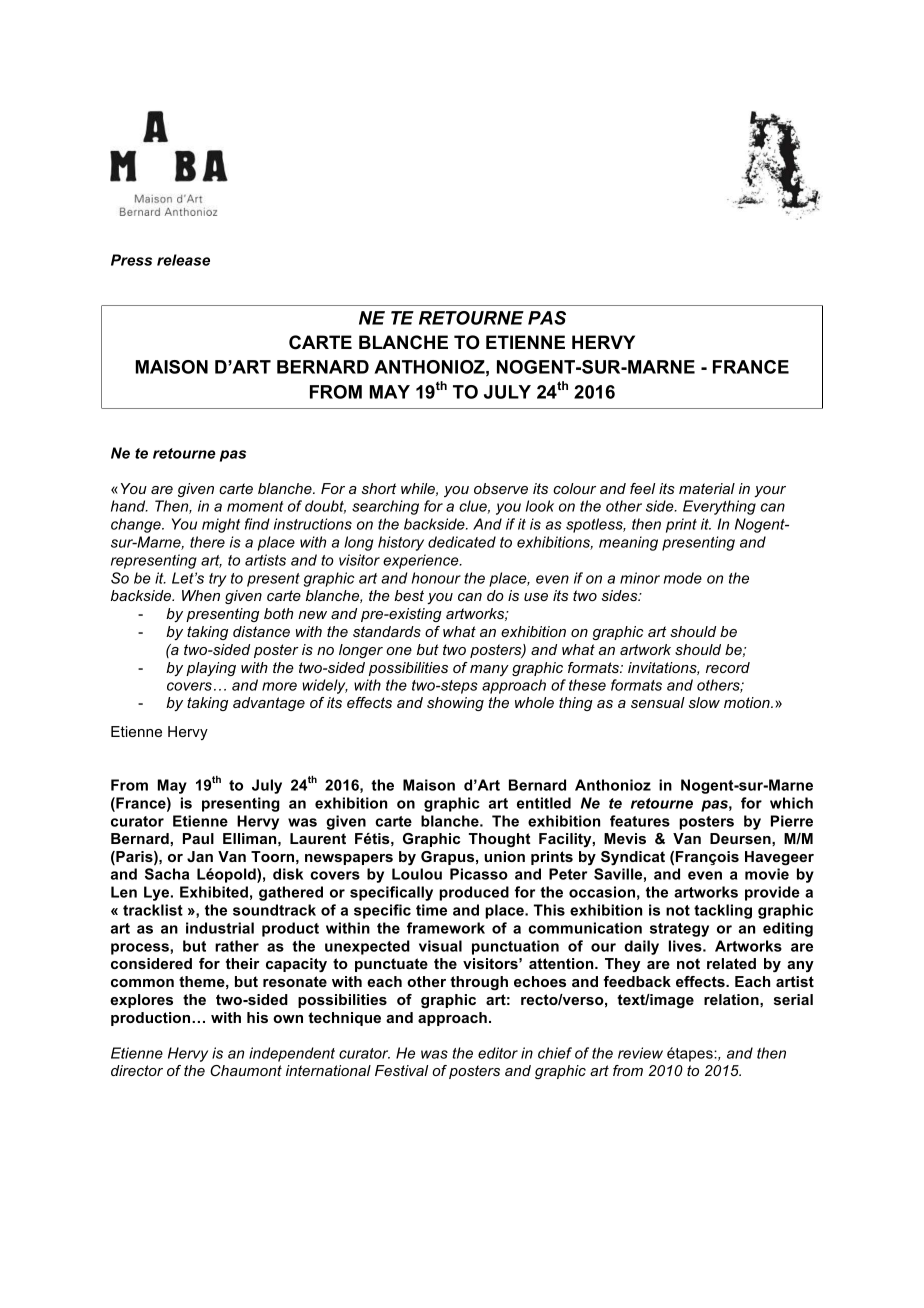 The image size is (924, 1308). Describe the element at coordinates (489, 670) in the document. I see `many` at that location.
